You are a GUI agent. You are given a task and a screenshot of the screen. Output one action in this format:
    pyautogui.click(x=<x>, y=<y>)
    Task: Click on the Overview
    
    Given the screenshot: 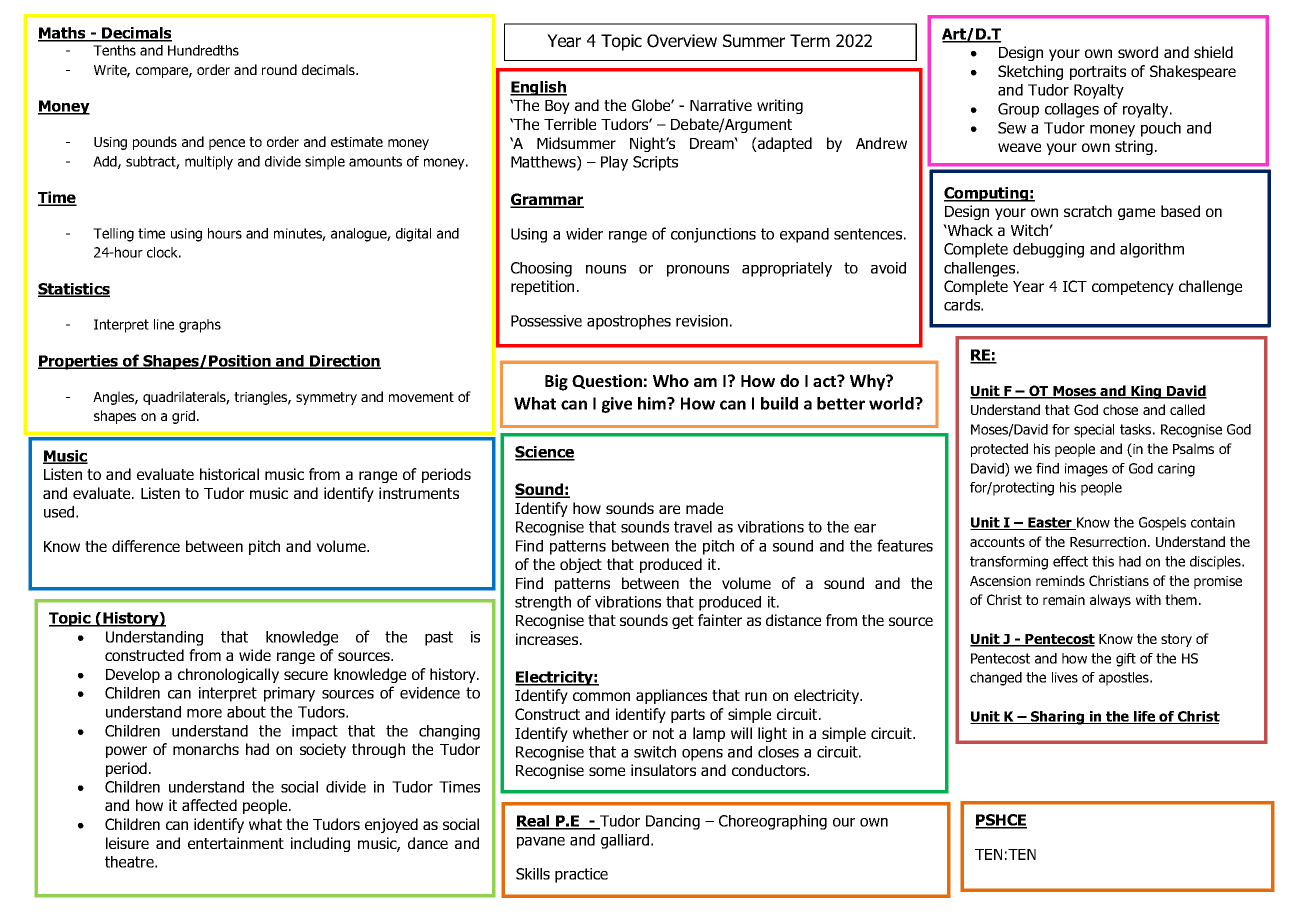 What is the action you would take?
    pyautogui.click(x=682, y=41)
